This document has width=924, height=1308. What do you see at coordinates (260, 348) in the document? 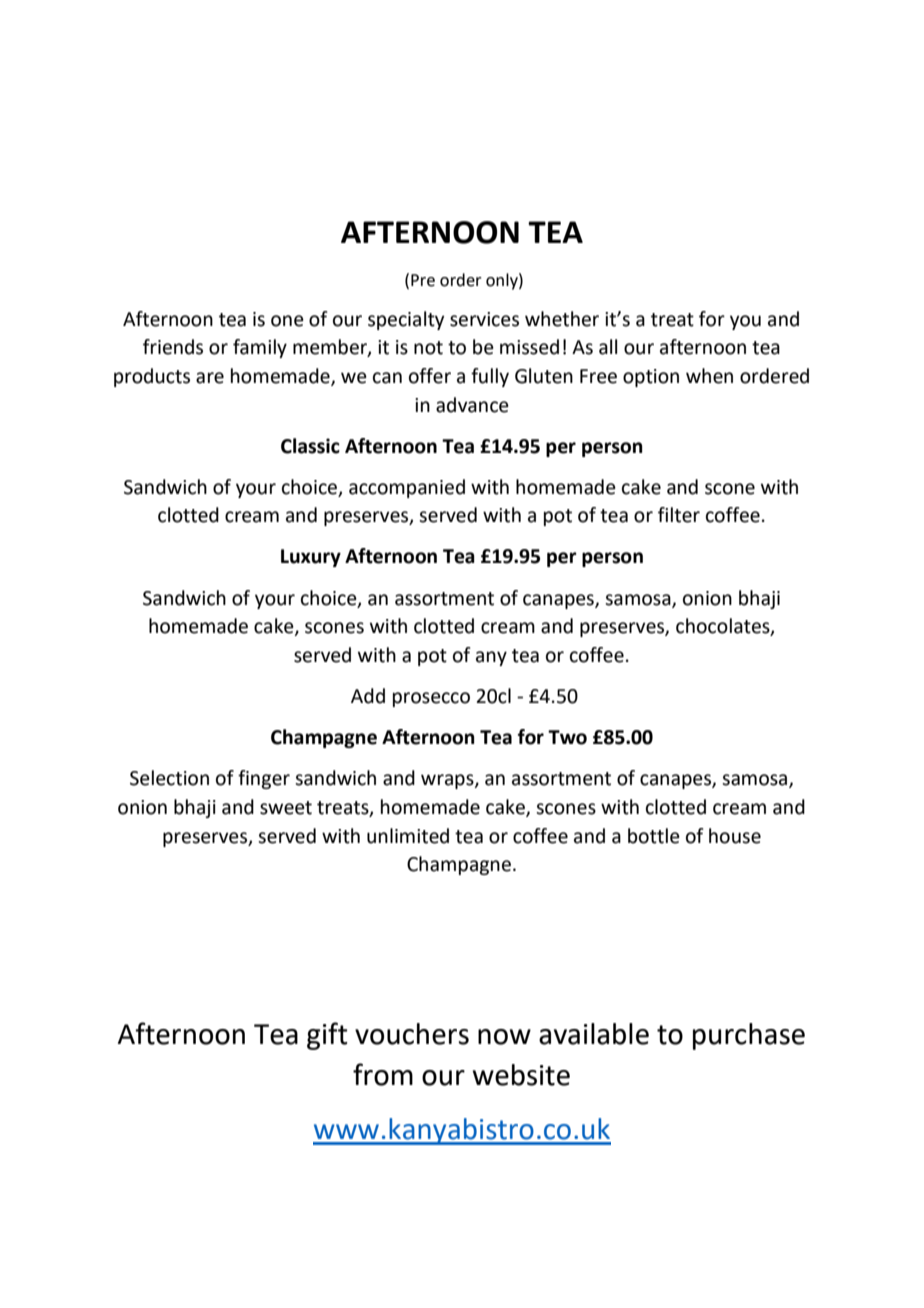
I see `family` at bounding box center [260, 348].
